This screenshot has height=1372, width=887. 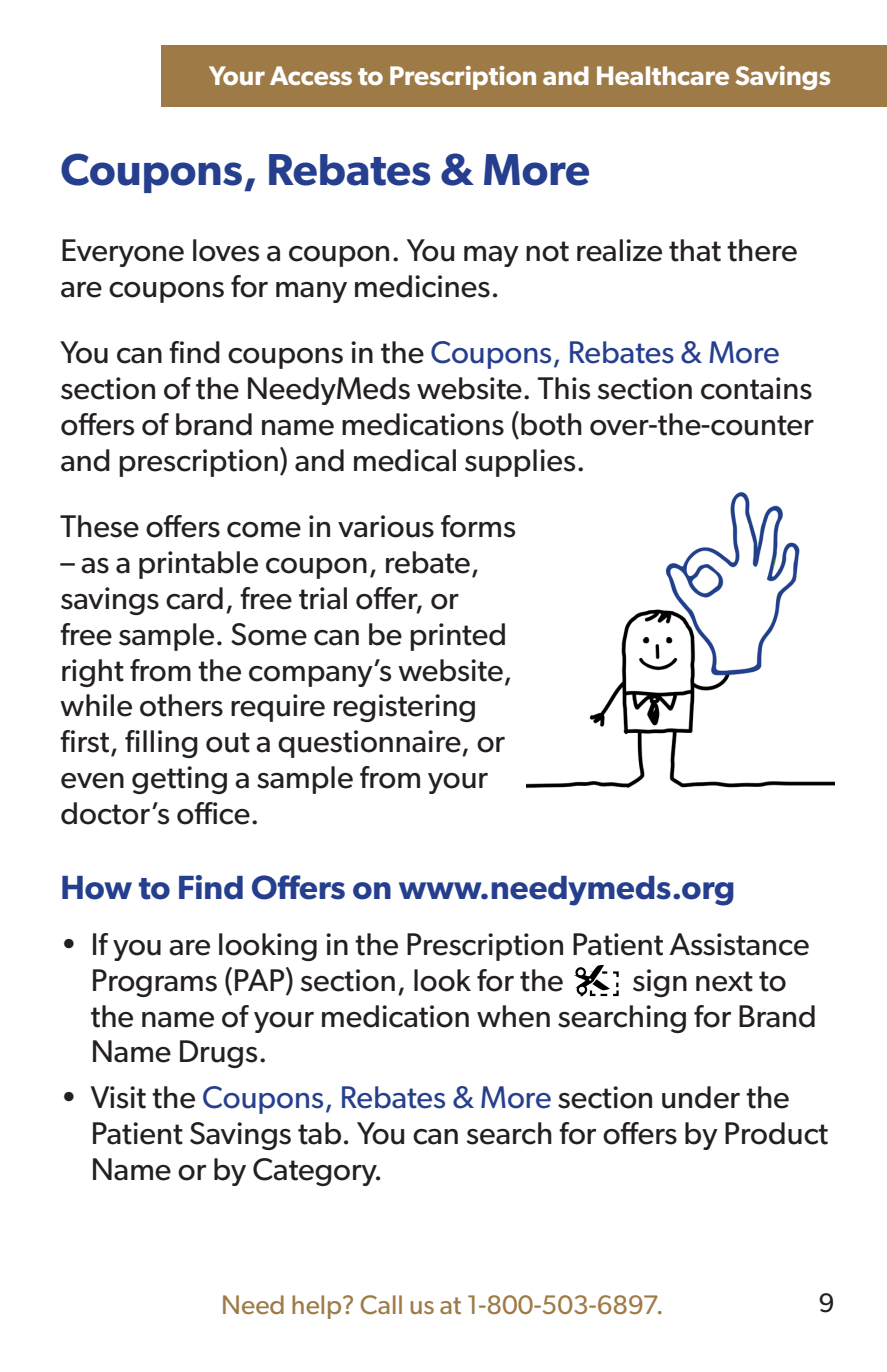 I want to click on Access, so click(x=311, y=75).
